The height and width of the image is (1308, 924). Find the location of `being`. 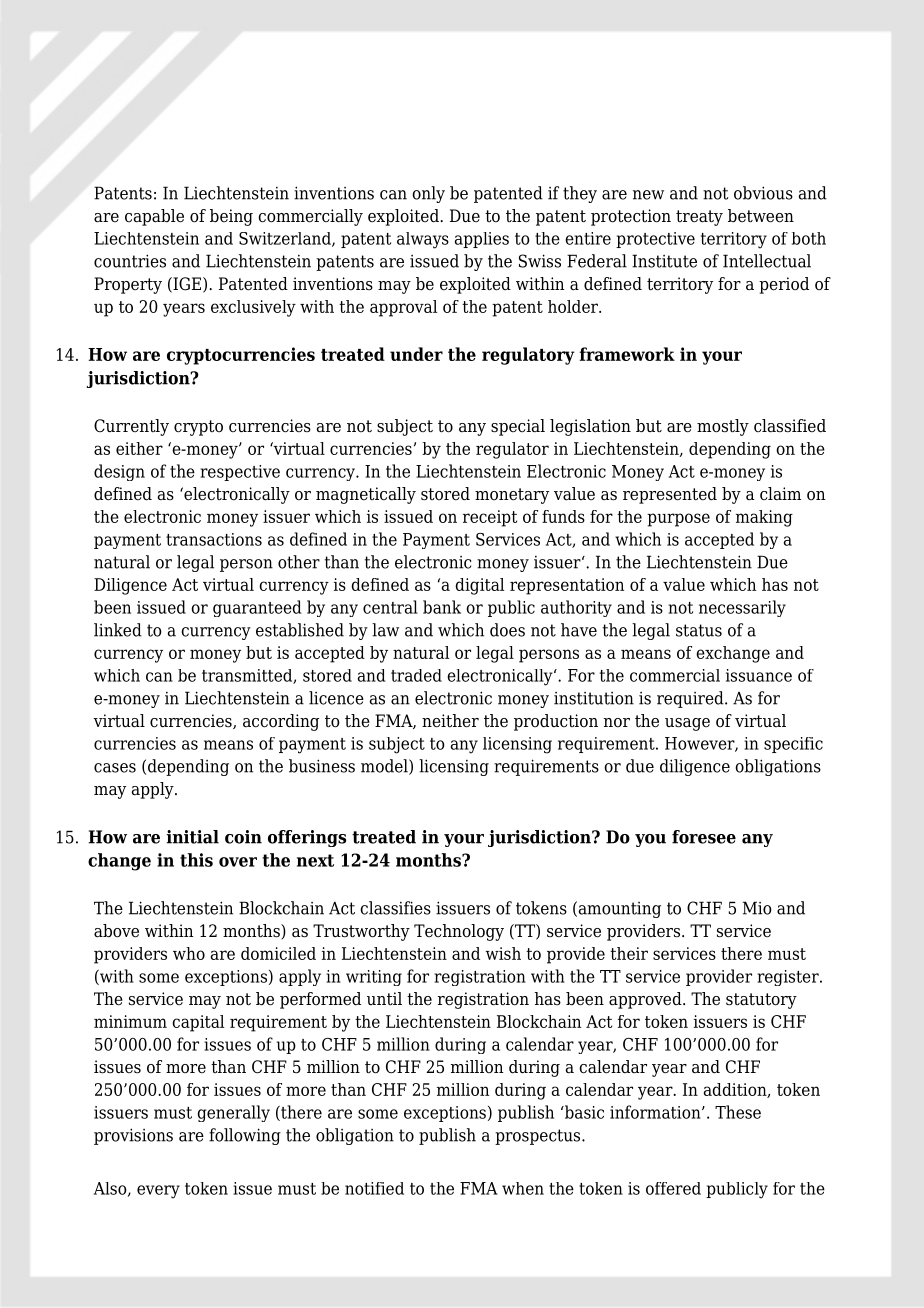

being is located at coordinates (231, 217).
